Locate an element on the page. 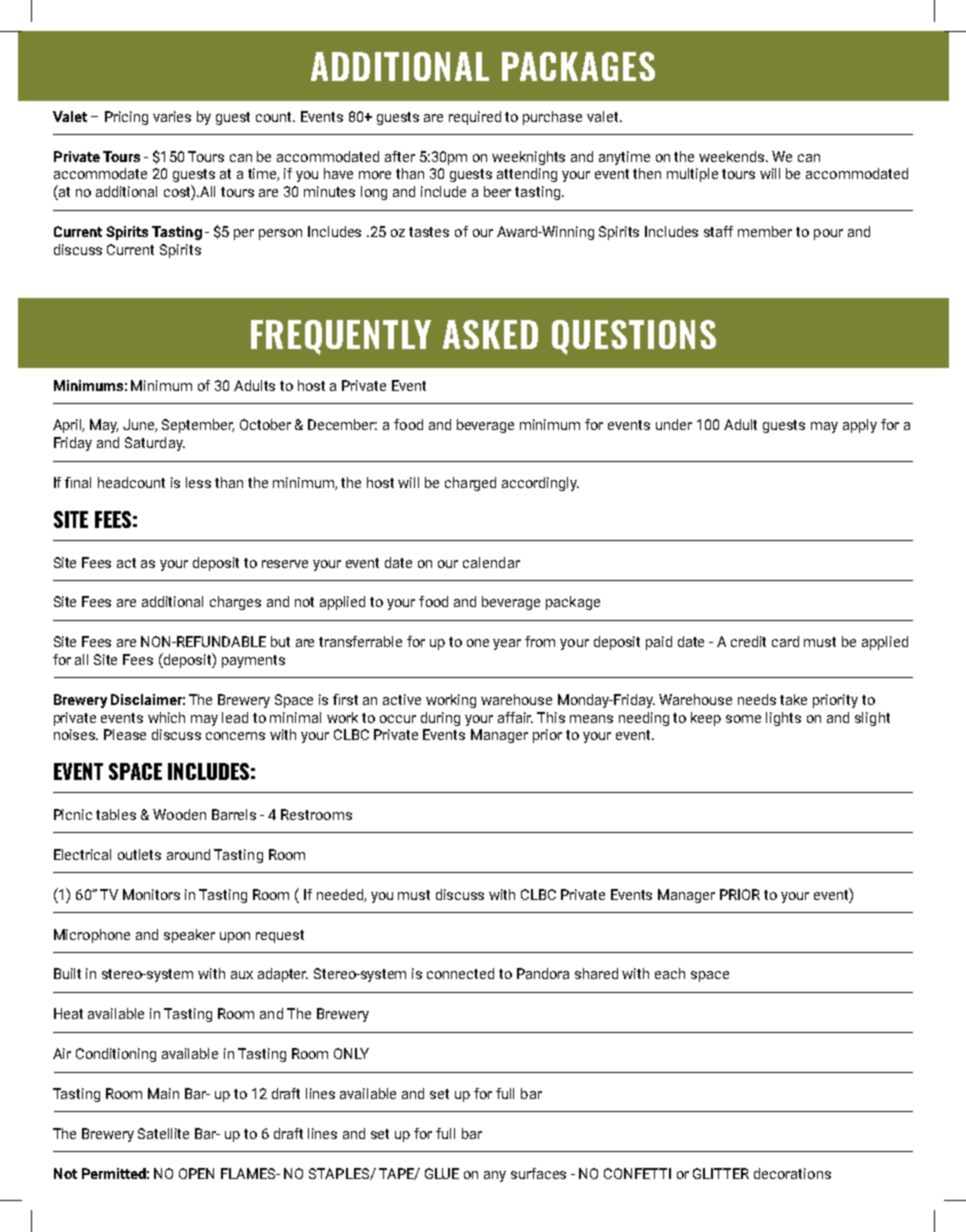 The width and height of the image is (966, 1232). decorations is located at coordinates (792, 1173).
